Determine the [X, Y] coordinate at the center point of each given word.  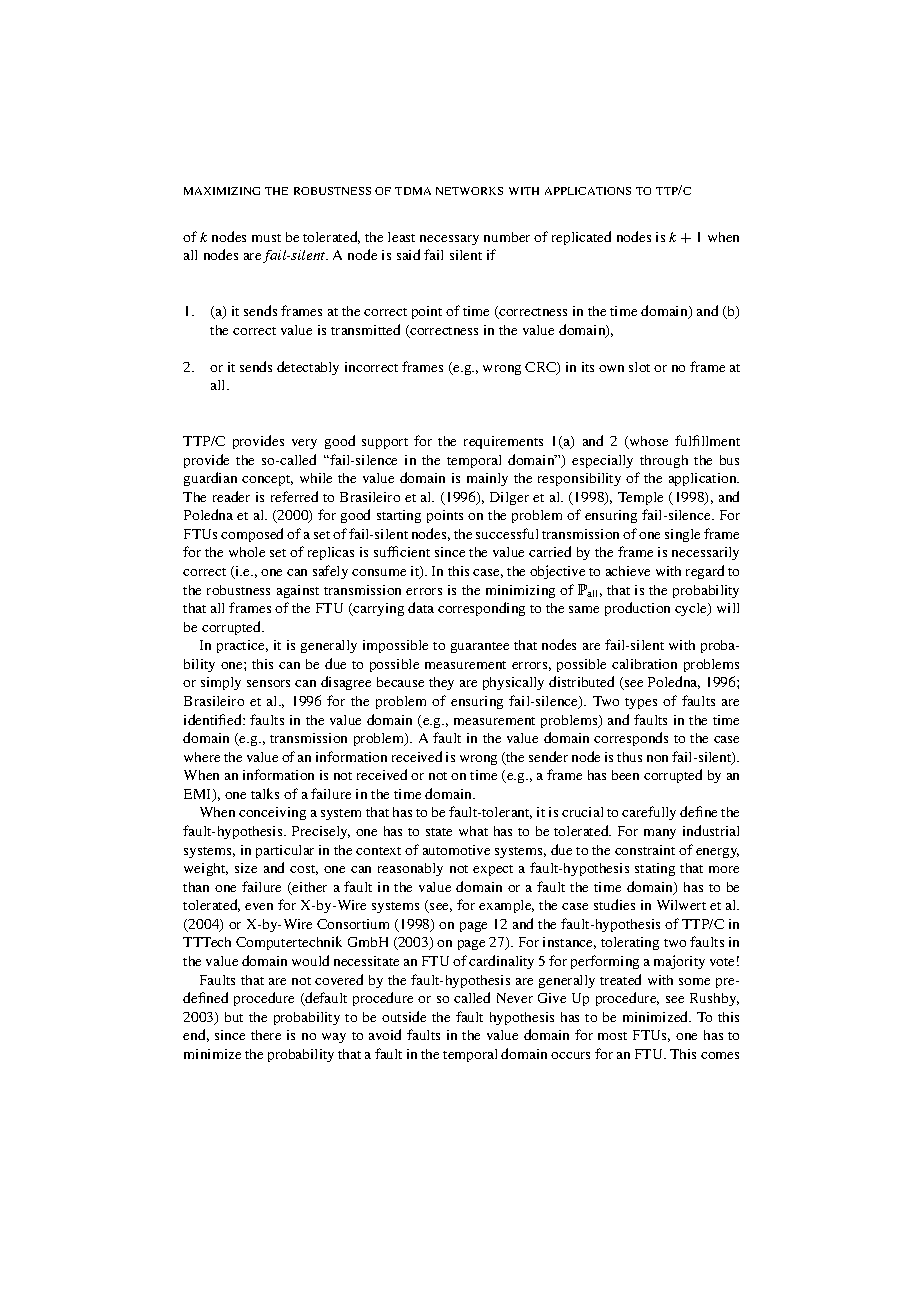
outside [404, 1016]
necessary [449, 240]
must [266, 238]
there [266, 1035]
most [612, 1036]
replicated [581, 238]
